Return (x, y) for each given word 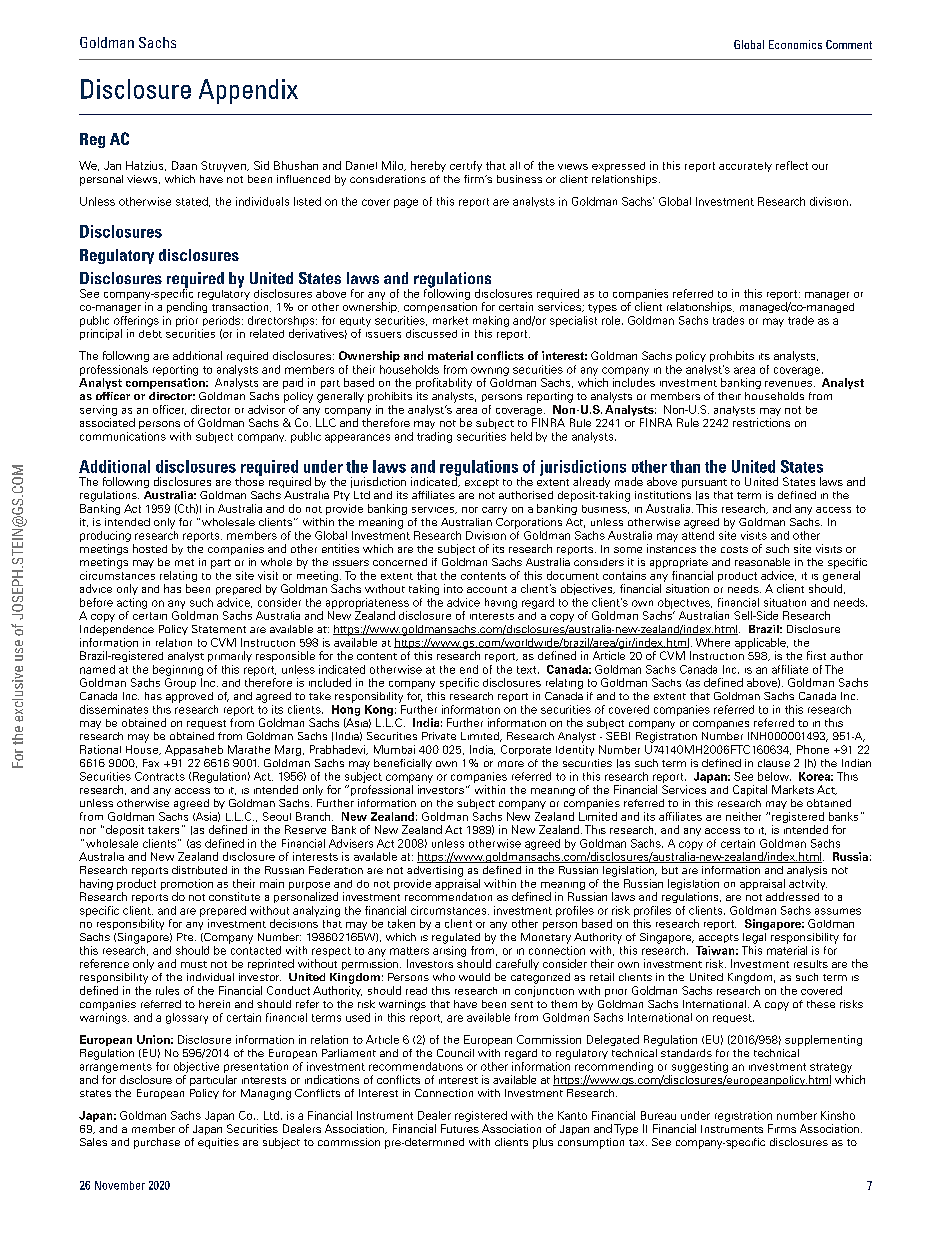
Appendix (248, 91)
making (491, 321)
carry (494, 511)
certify (466, 166)
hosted (150, 548)
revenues (790, 384)
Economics (795, 44)
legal (754, 938)
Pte (186, 937)
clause (774, 763)
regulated (456, 938)
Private (439, 736)
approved (189, 697)
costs (734, 549)
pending (187, 307)
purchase (157, 1143)
